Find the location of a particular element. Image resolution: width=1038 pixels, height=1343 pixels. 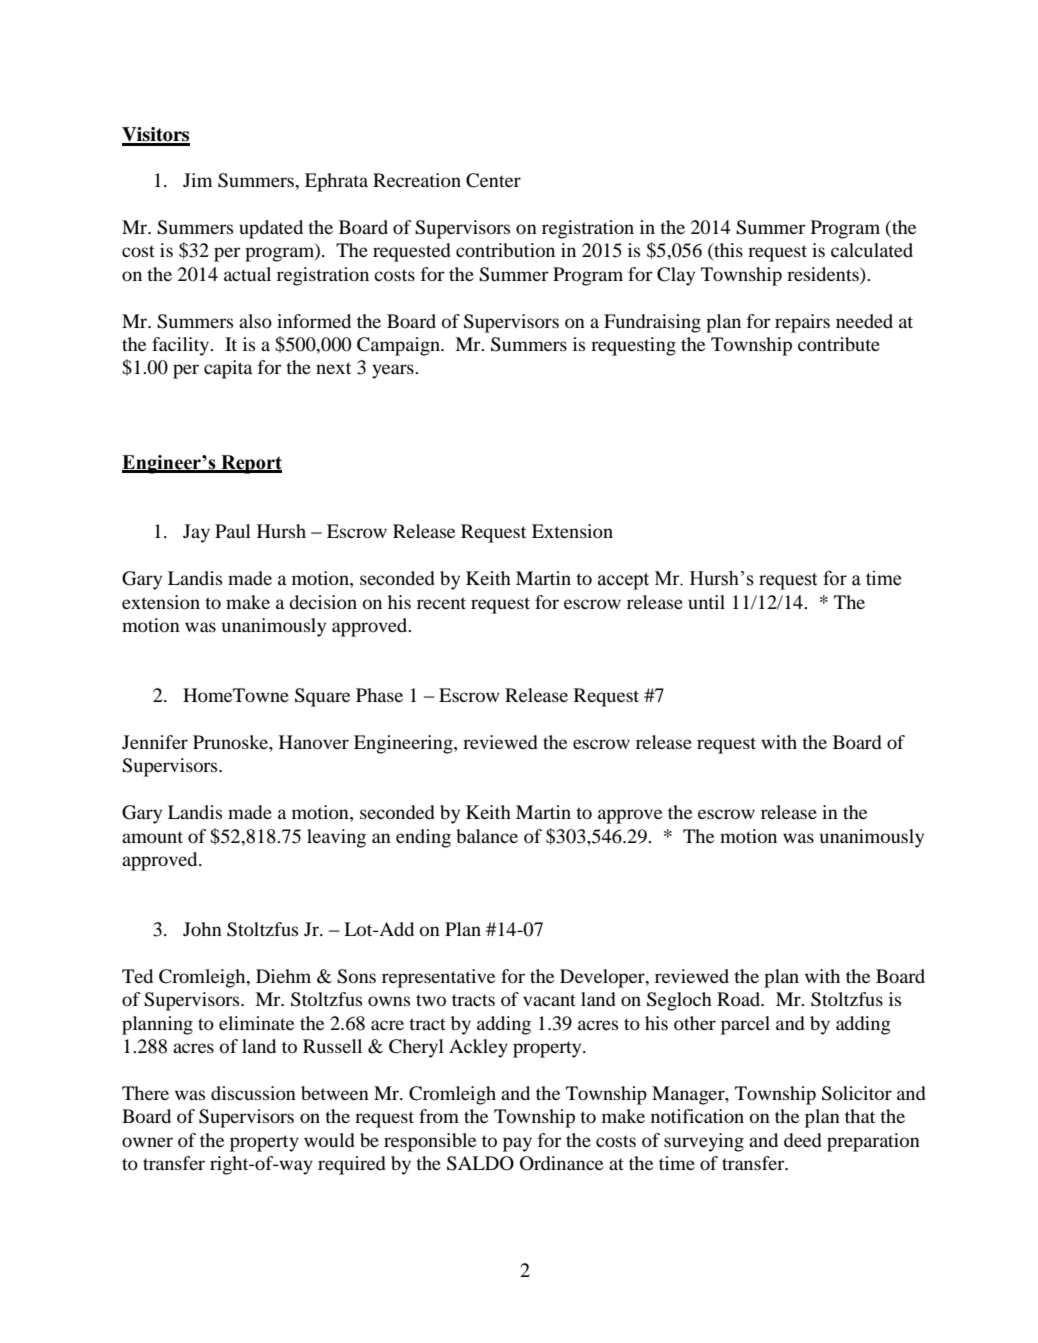

residents is located at coordinates (824, 274).
